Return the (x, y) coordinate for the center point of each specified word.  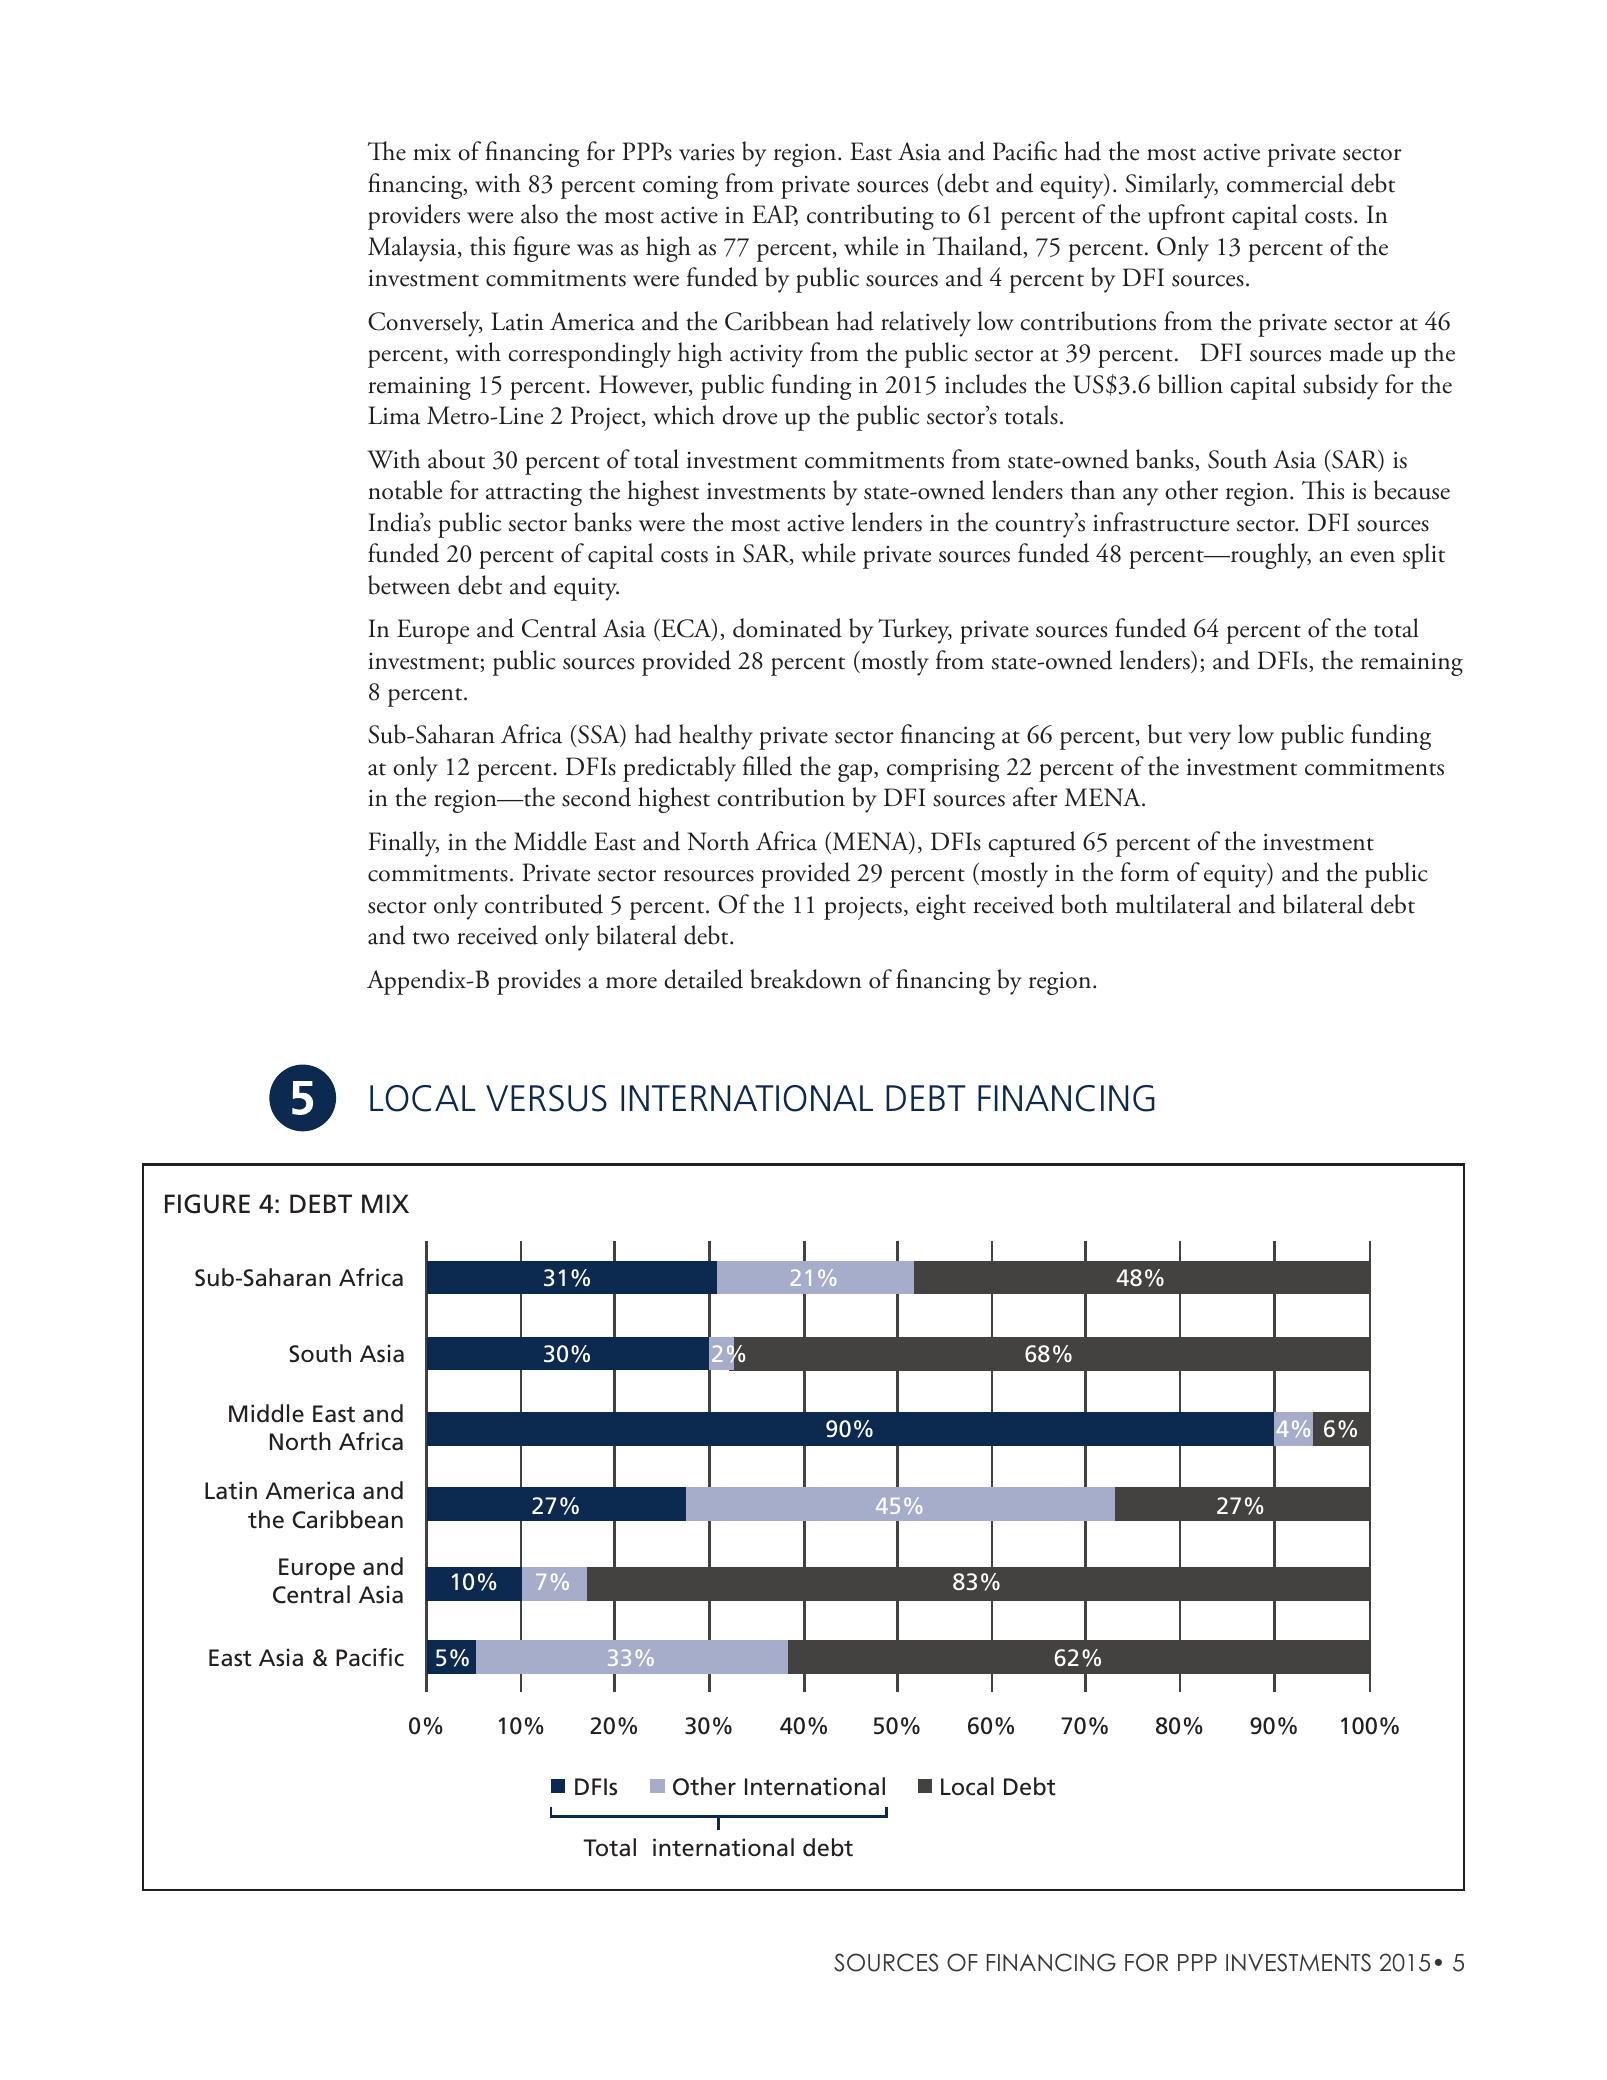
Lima (394, 415)
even (1372, 557)
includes (985, 384)
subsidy (1340, 387)
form (1144, 872)
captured (1032, 844)
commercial (1285, 183)
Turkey (915, 631)
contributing (870, 217)
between (409, 585)
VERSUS (546, 1098)
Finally (403, 844)
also (539, 214)
